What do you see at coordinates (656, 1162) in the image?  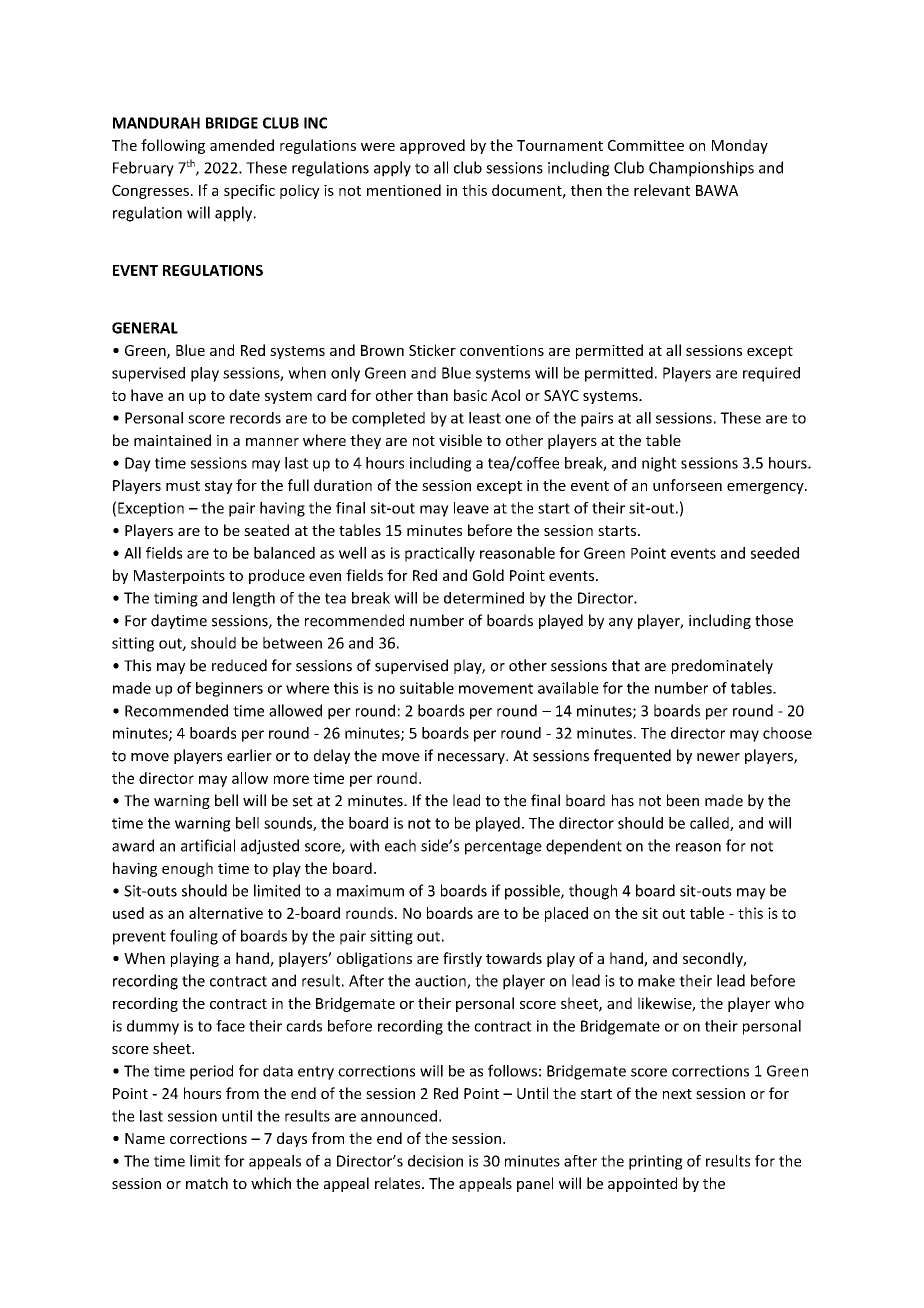 I see `printing` at bounding box center [656, 1162].
